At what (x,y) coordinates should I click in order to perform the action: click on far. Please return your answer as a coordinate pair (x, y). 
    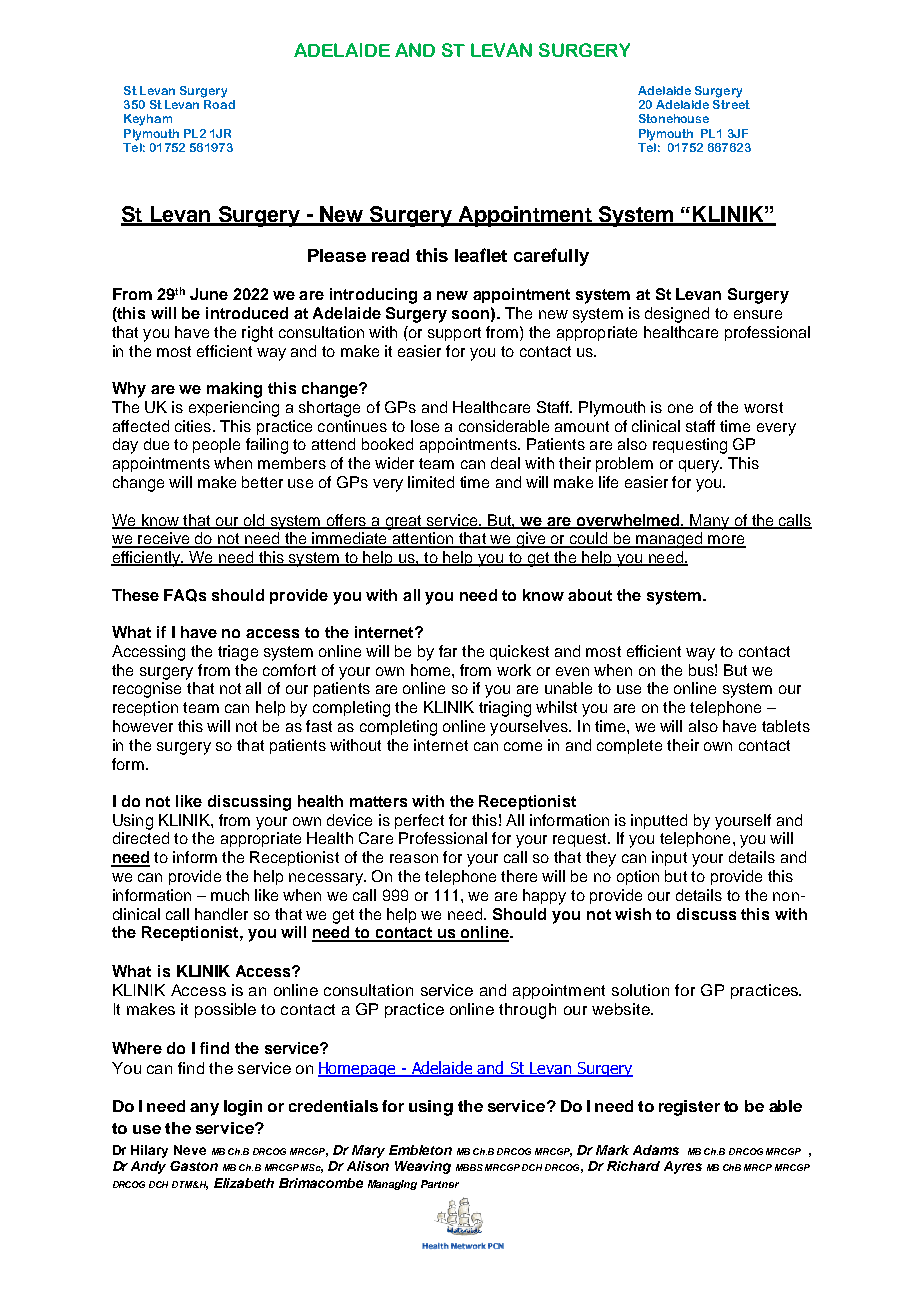
    Looking at the image, I should click on (448, 651).
